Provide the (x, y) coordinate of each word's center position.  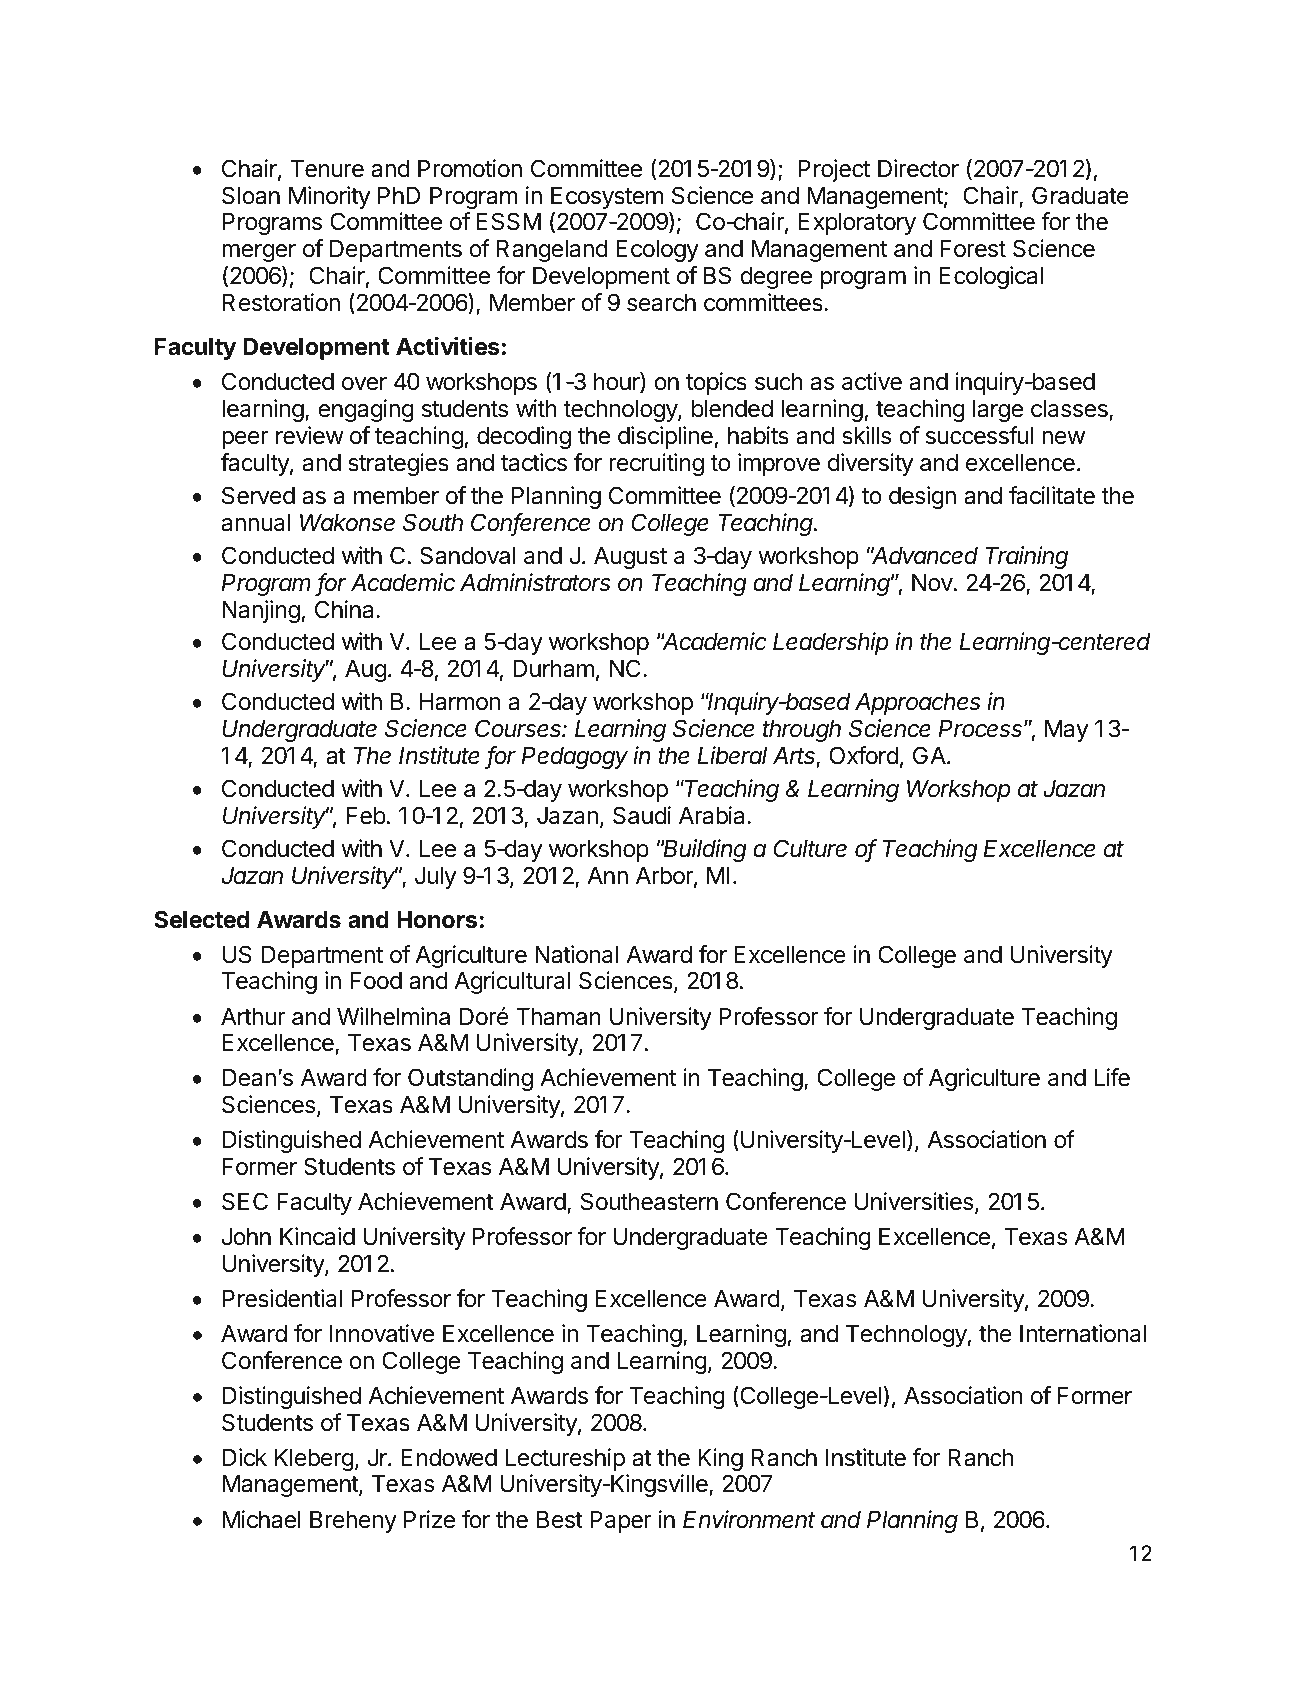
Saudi (642, 815)
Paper (621, 1522)
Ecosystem (607, 198)
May (1066, 731)
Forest (973, 249)
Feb (366, 816)
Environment (749, 1519)
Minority (329, 197)
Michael (262, 1519)
